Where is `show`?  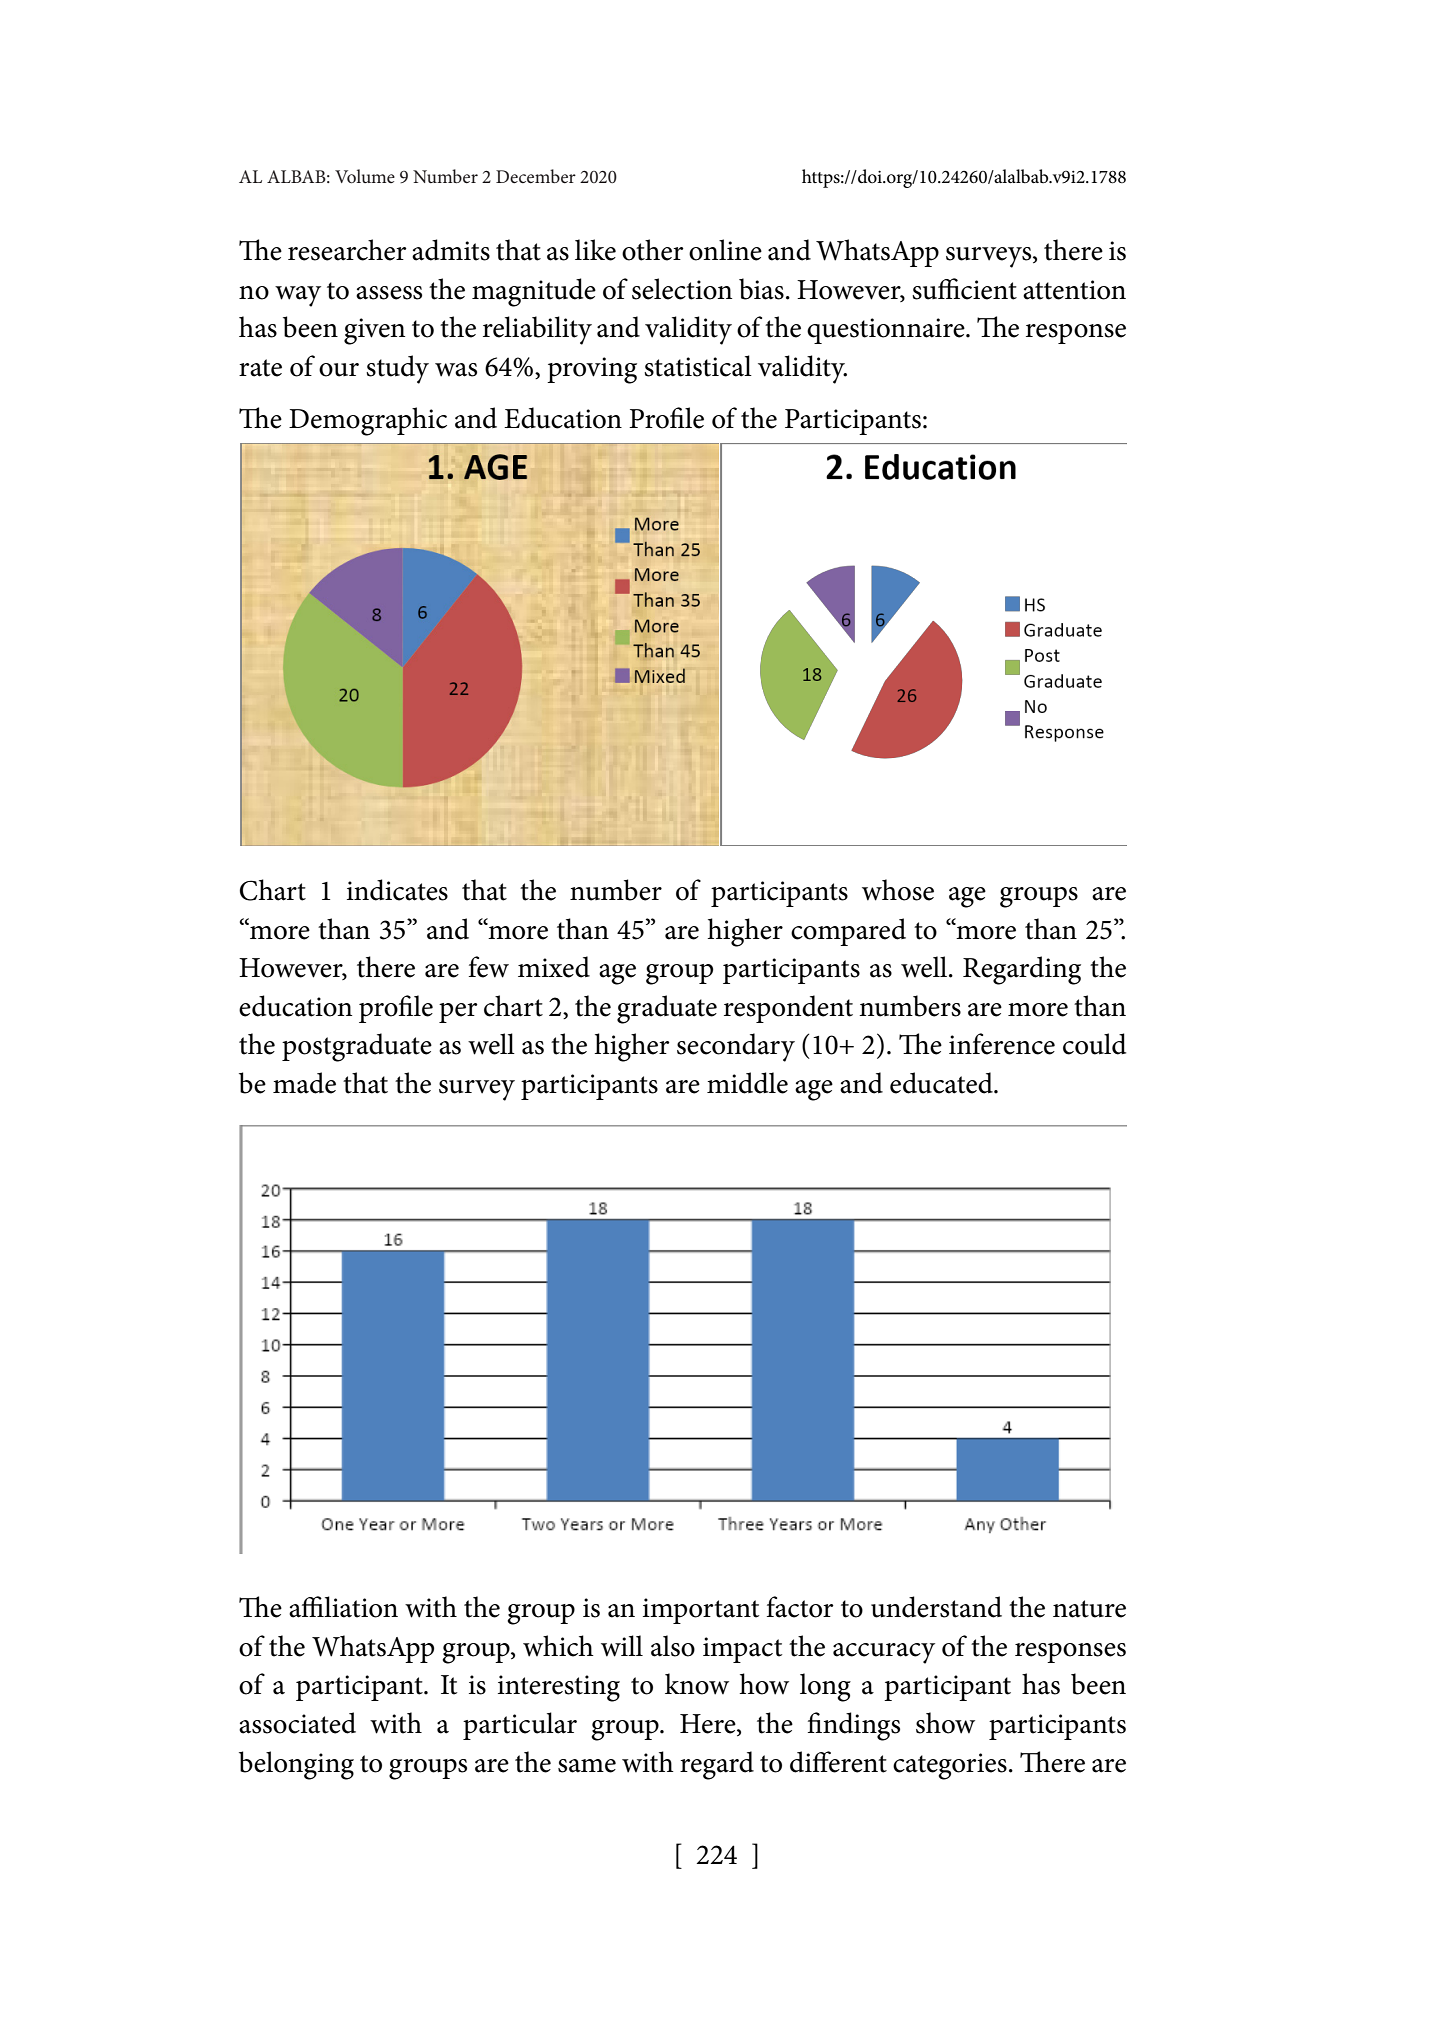 show is located at coordinates (945, 1723).
